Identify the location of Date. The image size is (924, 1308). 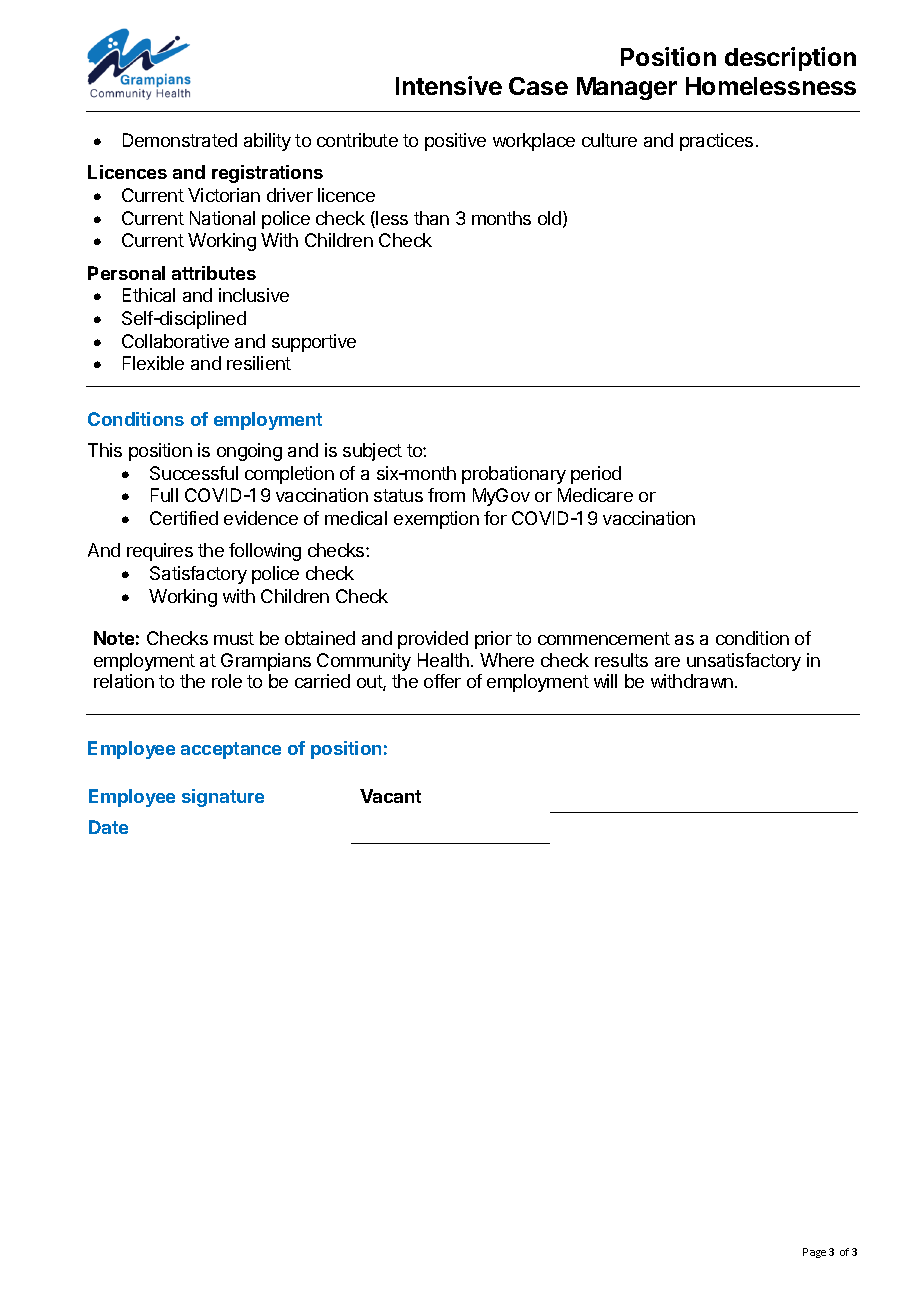
(108, 827).
